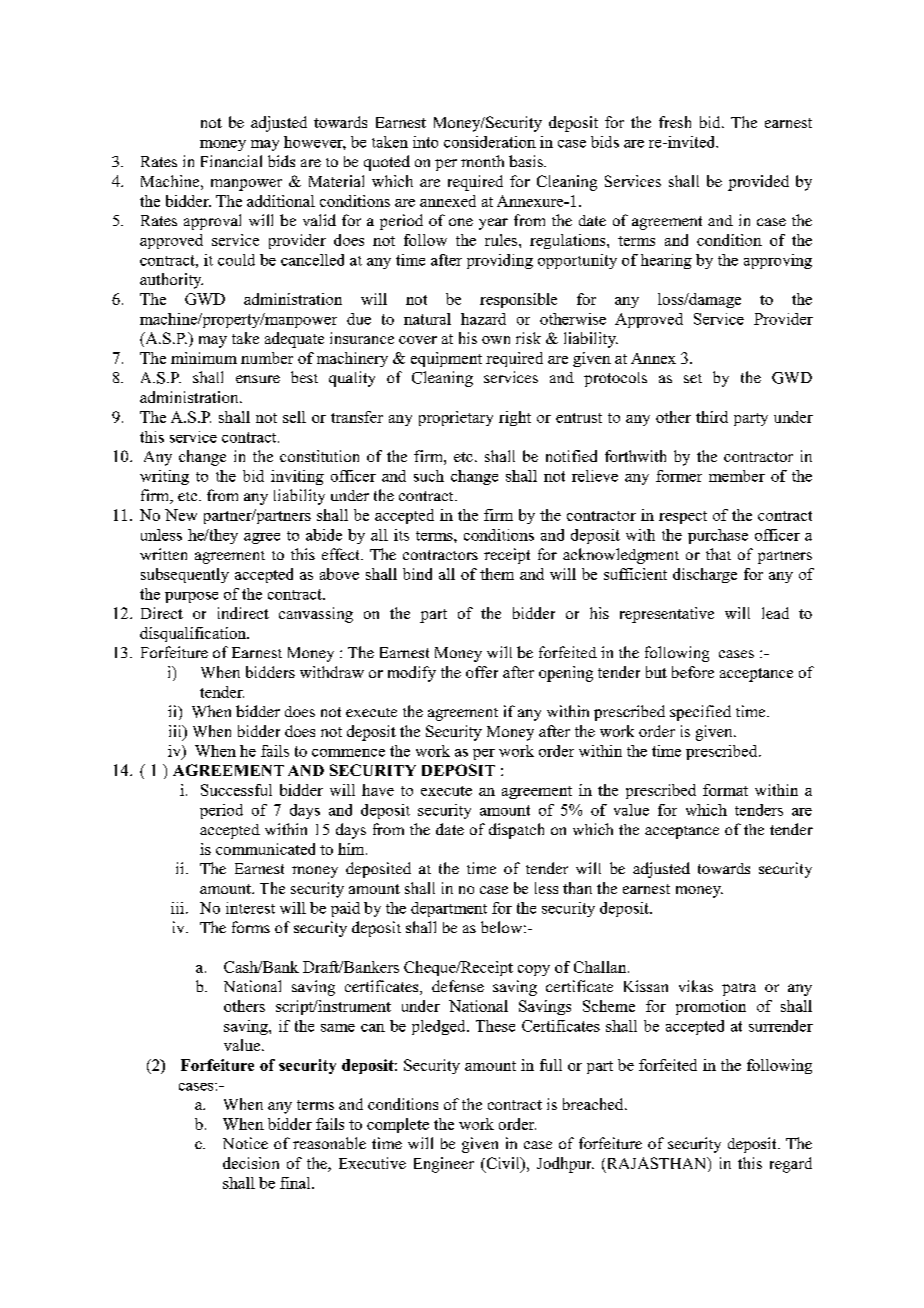 The width and height of the screenshot is (924, 1308). What do you see at coordinates (194, 634) in the screenshot?
I see `disqualification` at bounding box center [194, 634].
